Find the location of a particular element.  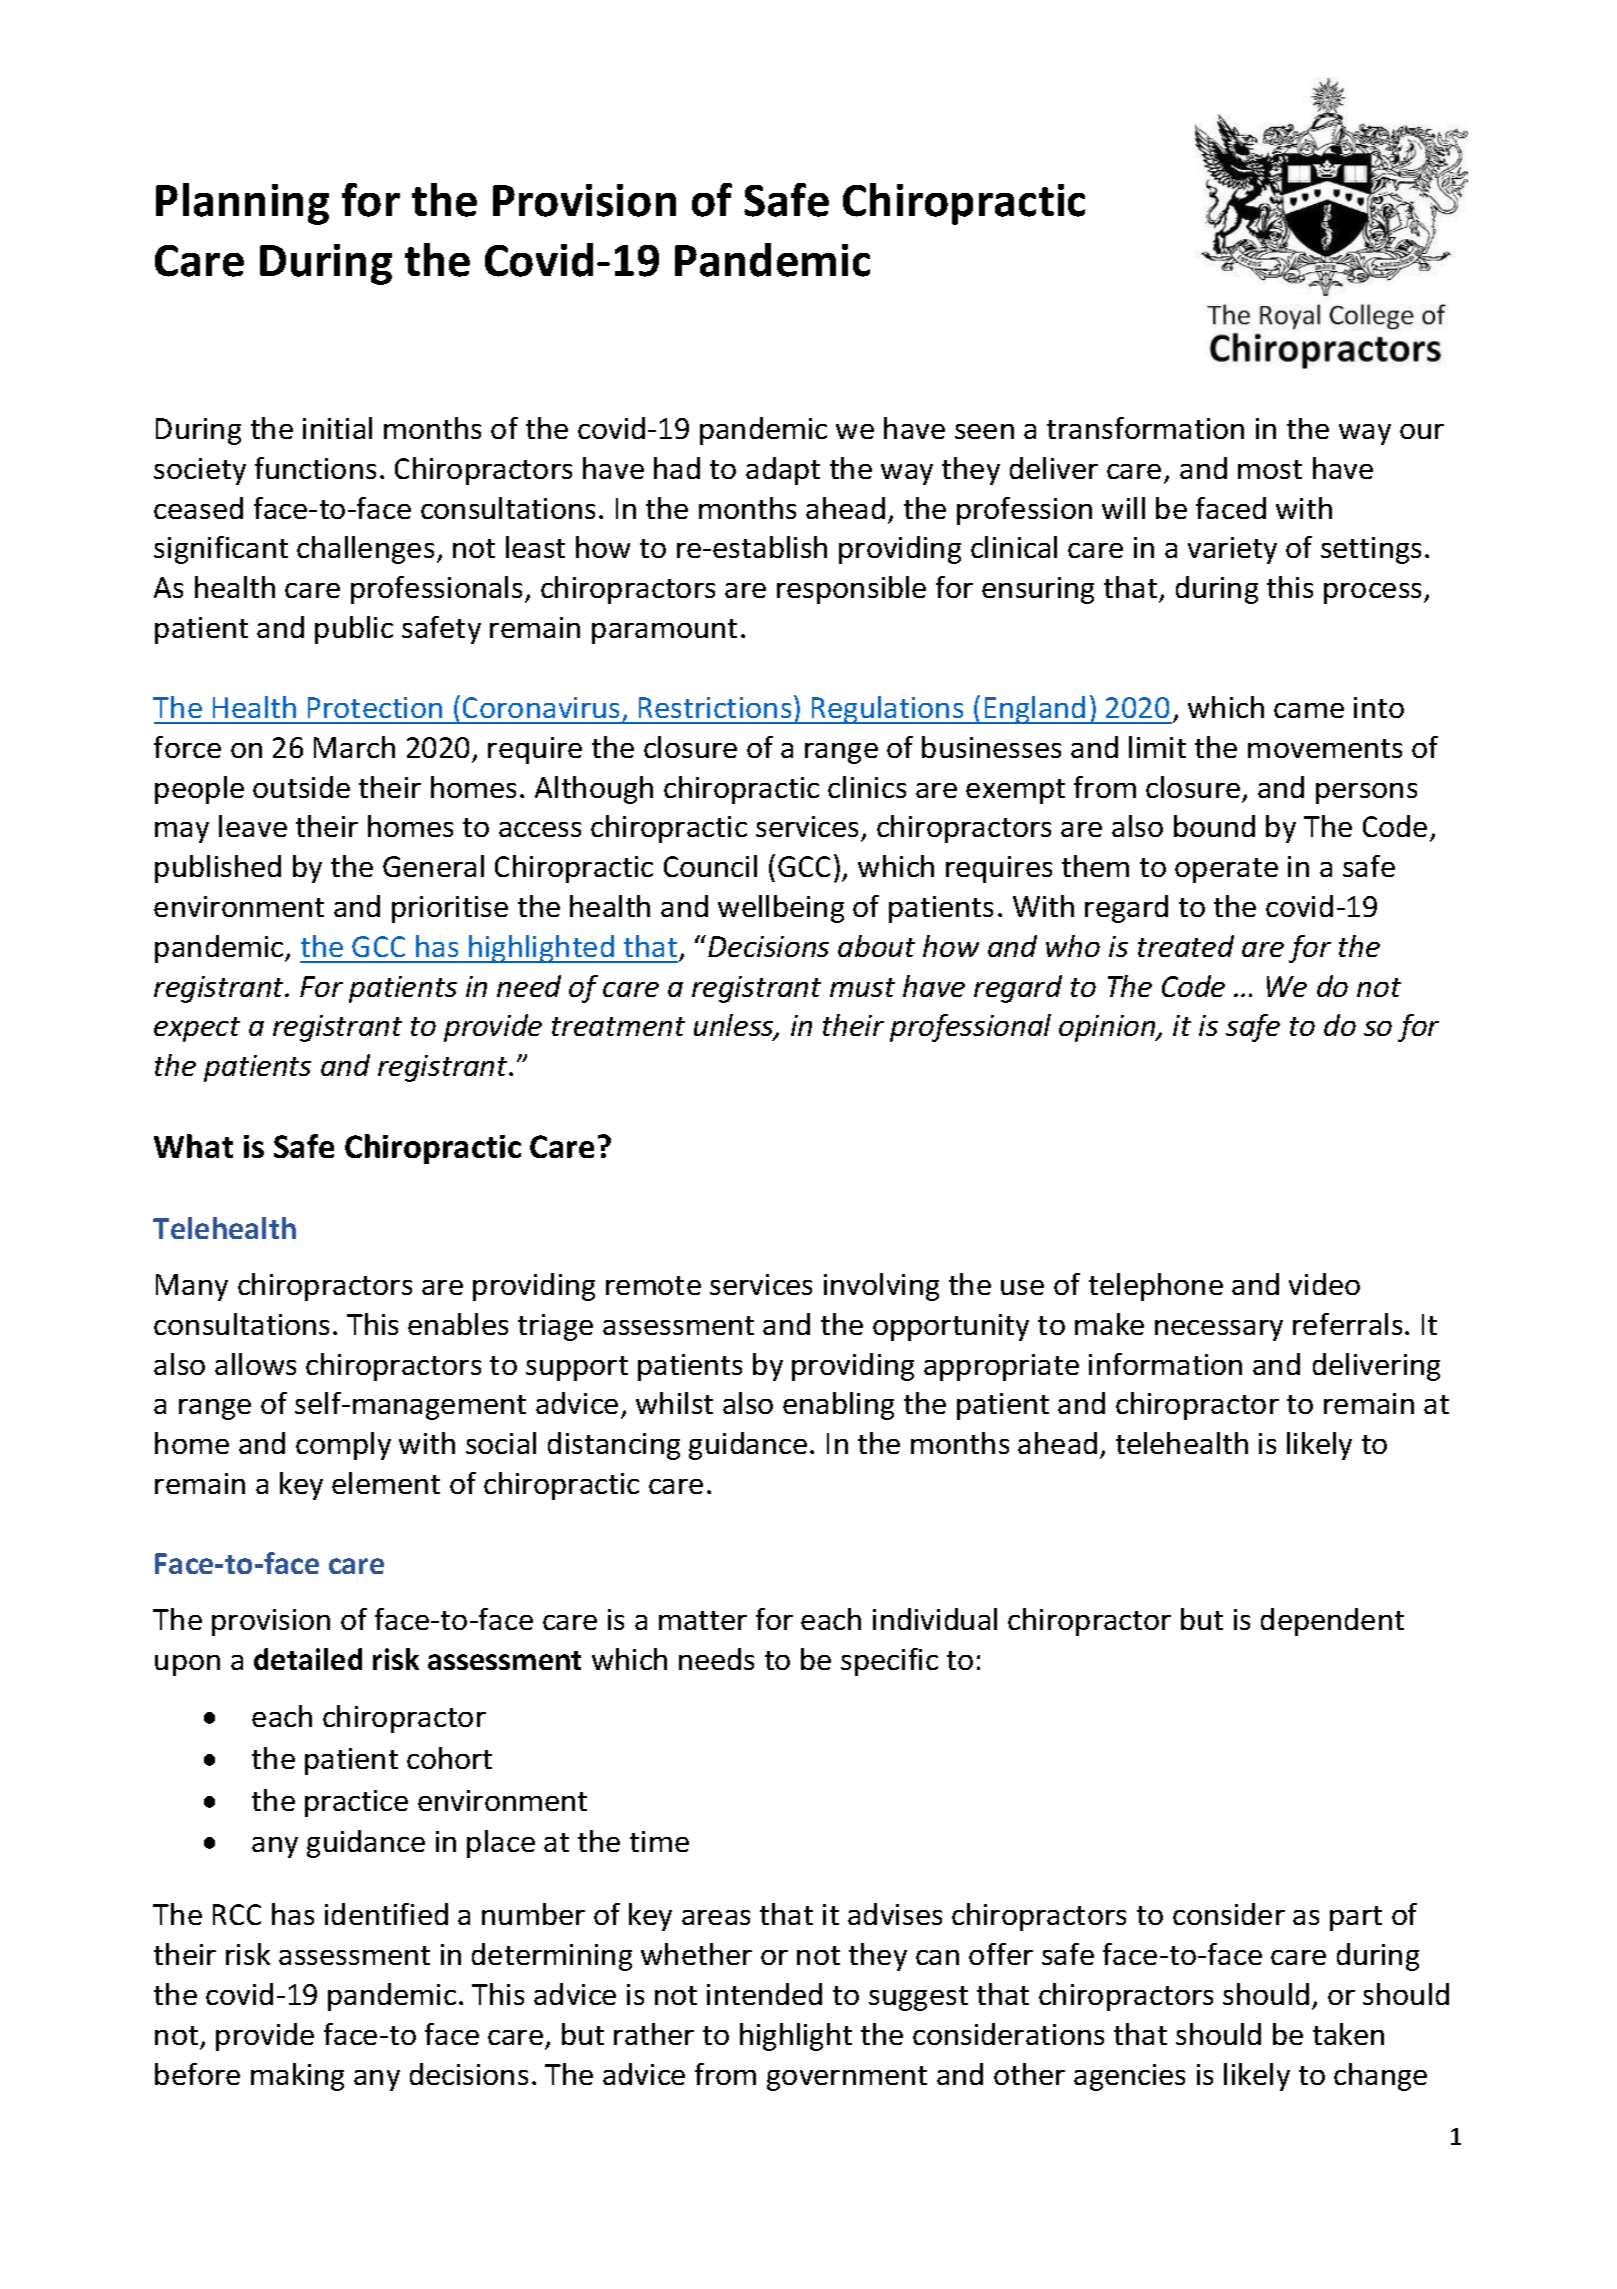

Regulations is located at coordinates (888, 710).
